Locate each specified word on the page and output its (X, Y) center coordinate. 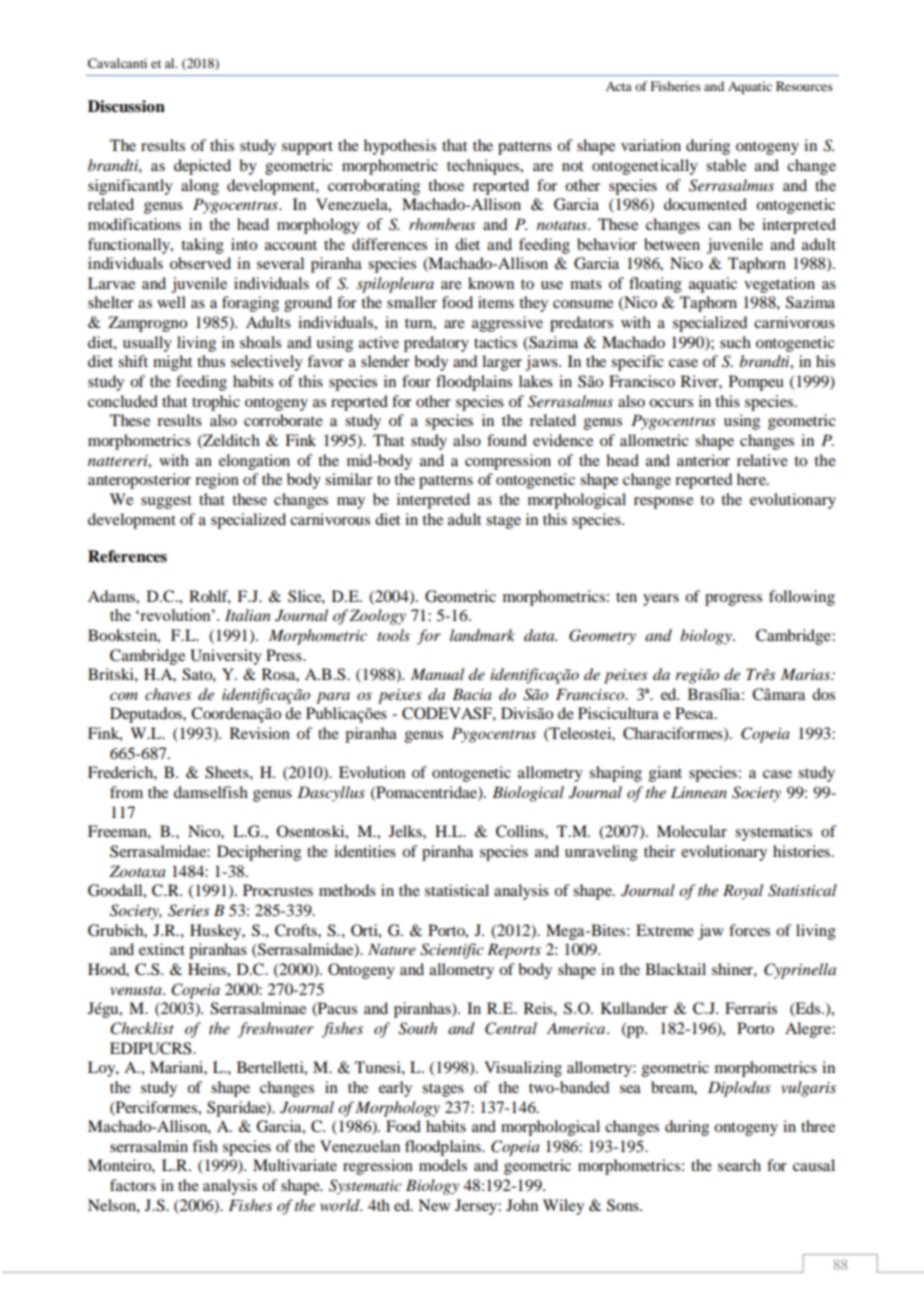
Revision (260, 733)
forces (749, 930)
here (752, 479)
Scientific (452, 951)
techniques (484, 167)
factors (133, 1185)
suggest (166, 502)
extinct (162, 949)
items (496, 302)
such (735, 342)
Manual (437, 674)
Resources (804, 86)
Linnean (699, 792)
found (507, 440)
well (171, 302)
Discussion (126, 106)
